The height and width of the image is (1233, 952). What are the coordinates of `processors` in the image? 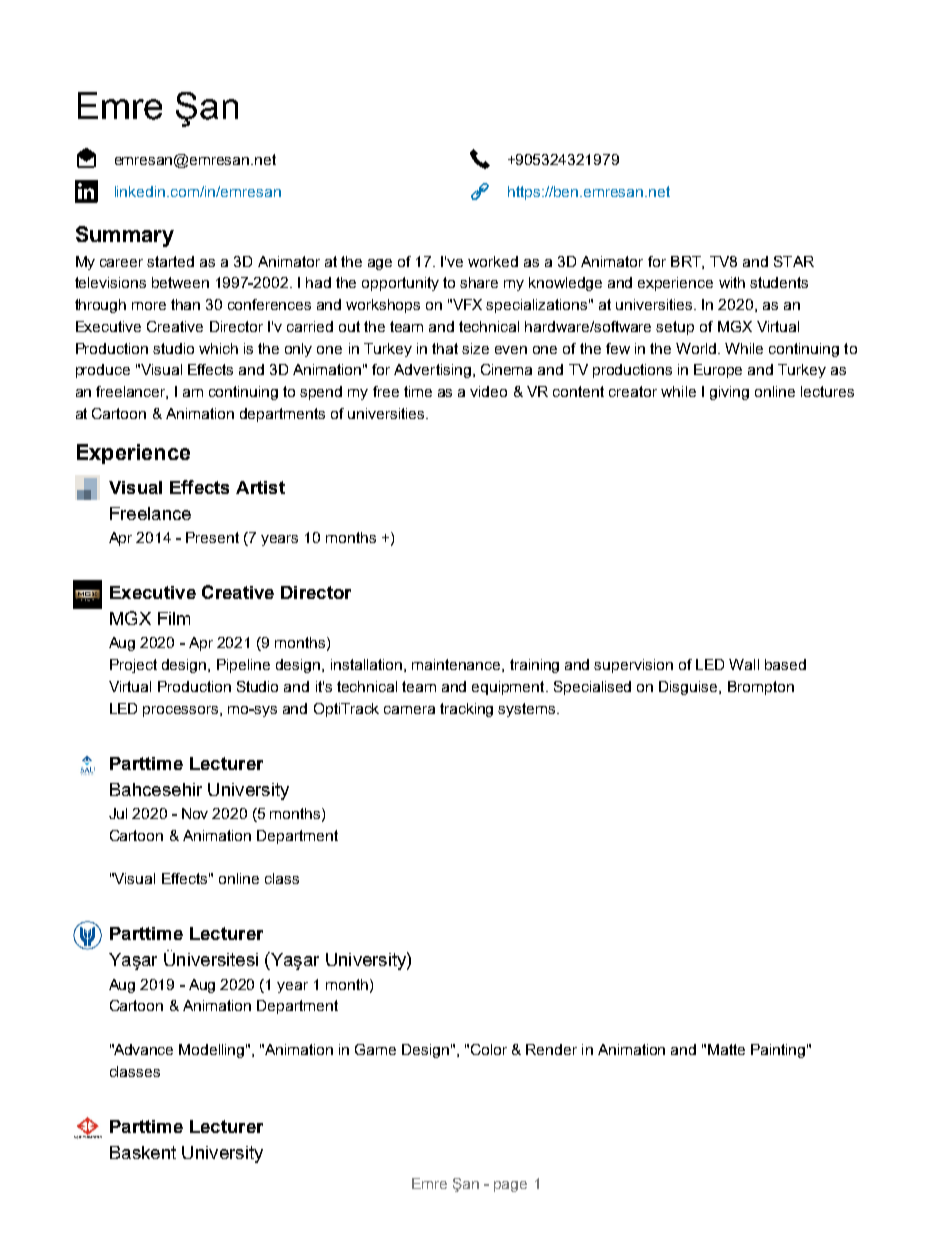 It's located at (182, 711).
